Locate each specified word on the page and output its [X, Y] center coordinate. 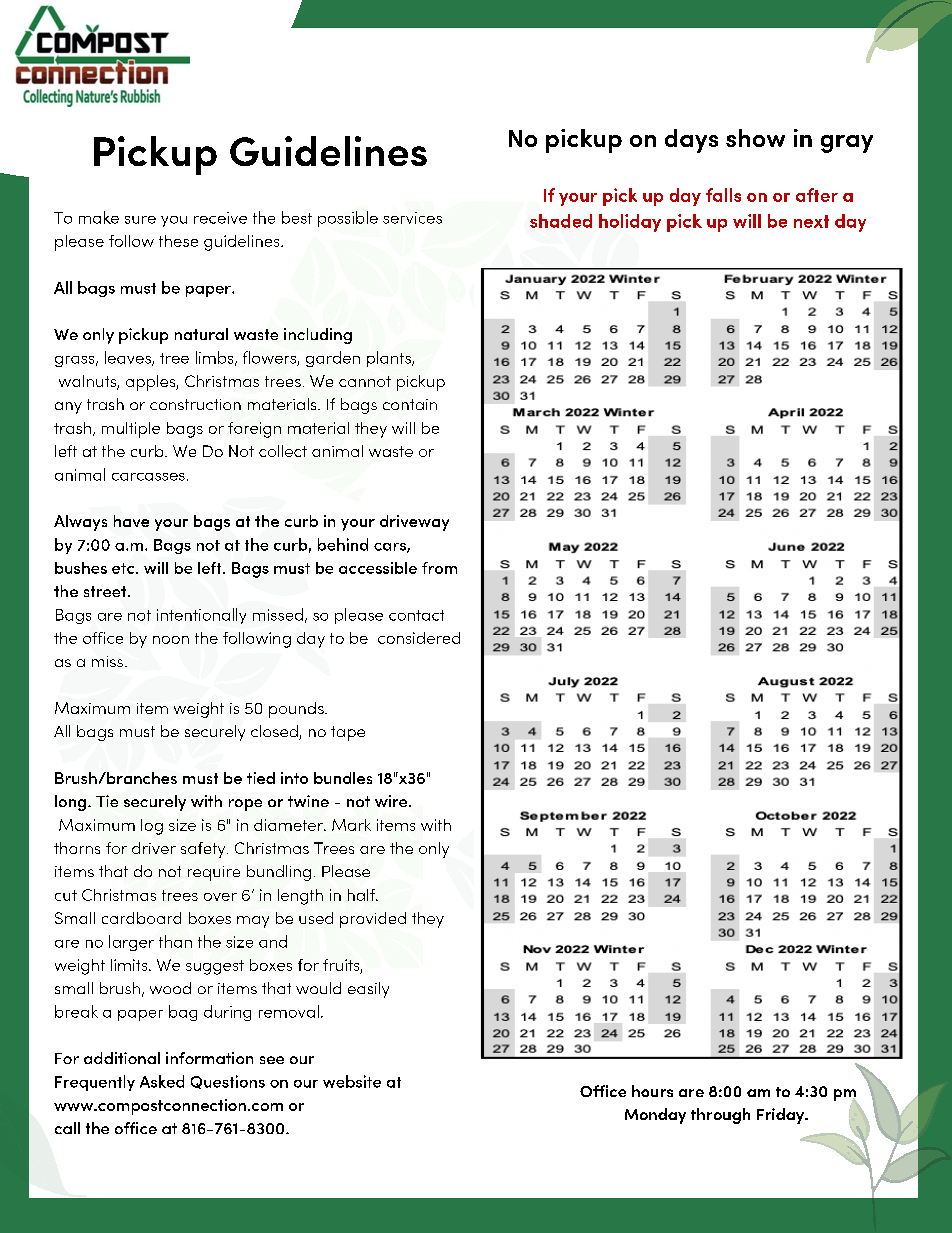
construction [195, 404]
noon [171, 640]
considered [419, 638]
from [439, 568]
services [412, 218]
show [755, 138]
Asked [162, 1081]
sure [140, 220]
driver [154, 848]
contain [410, 404]
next [811, 221]
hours [652, 1091]
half [363, 895]
